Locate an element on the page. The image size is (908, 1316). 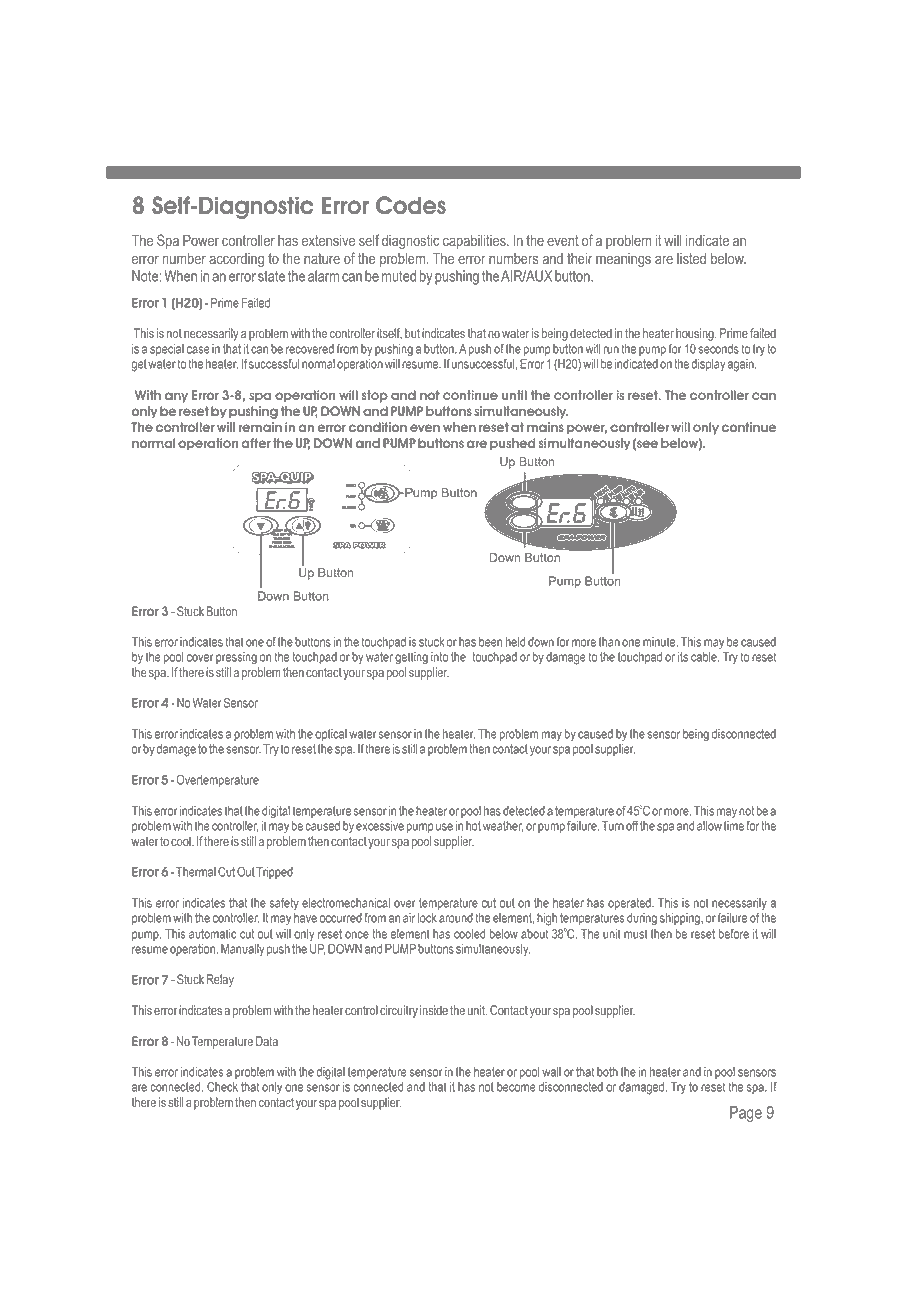
become is located at coordinates (516, 1087).
